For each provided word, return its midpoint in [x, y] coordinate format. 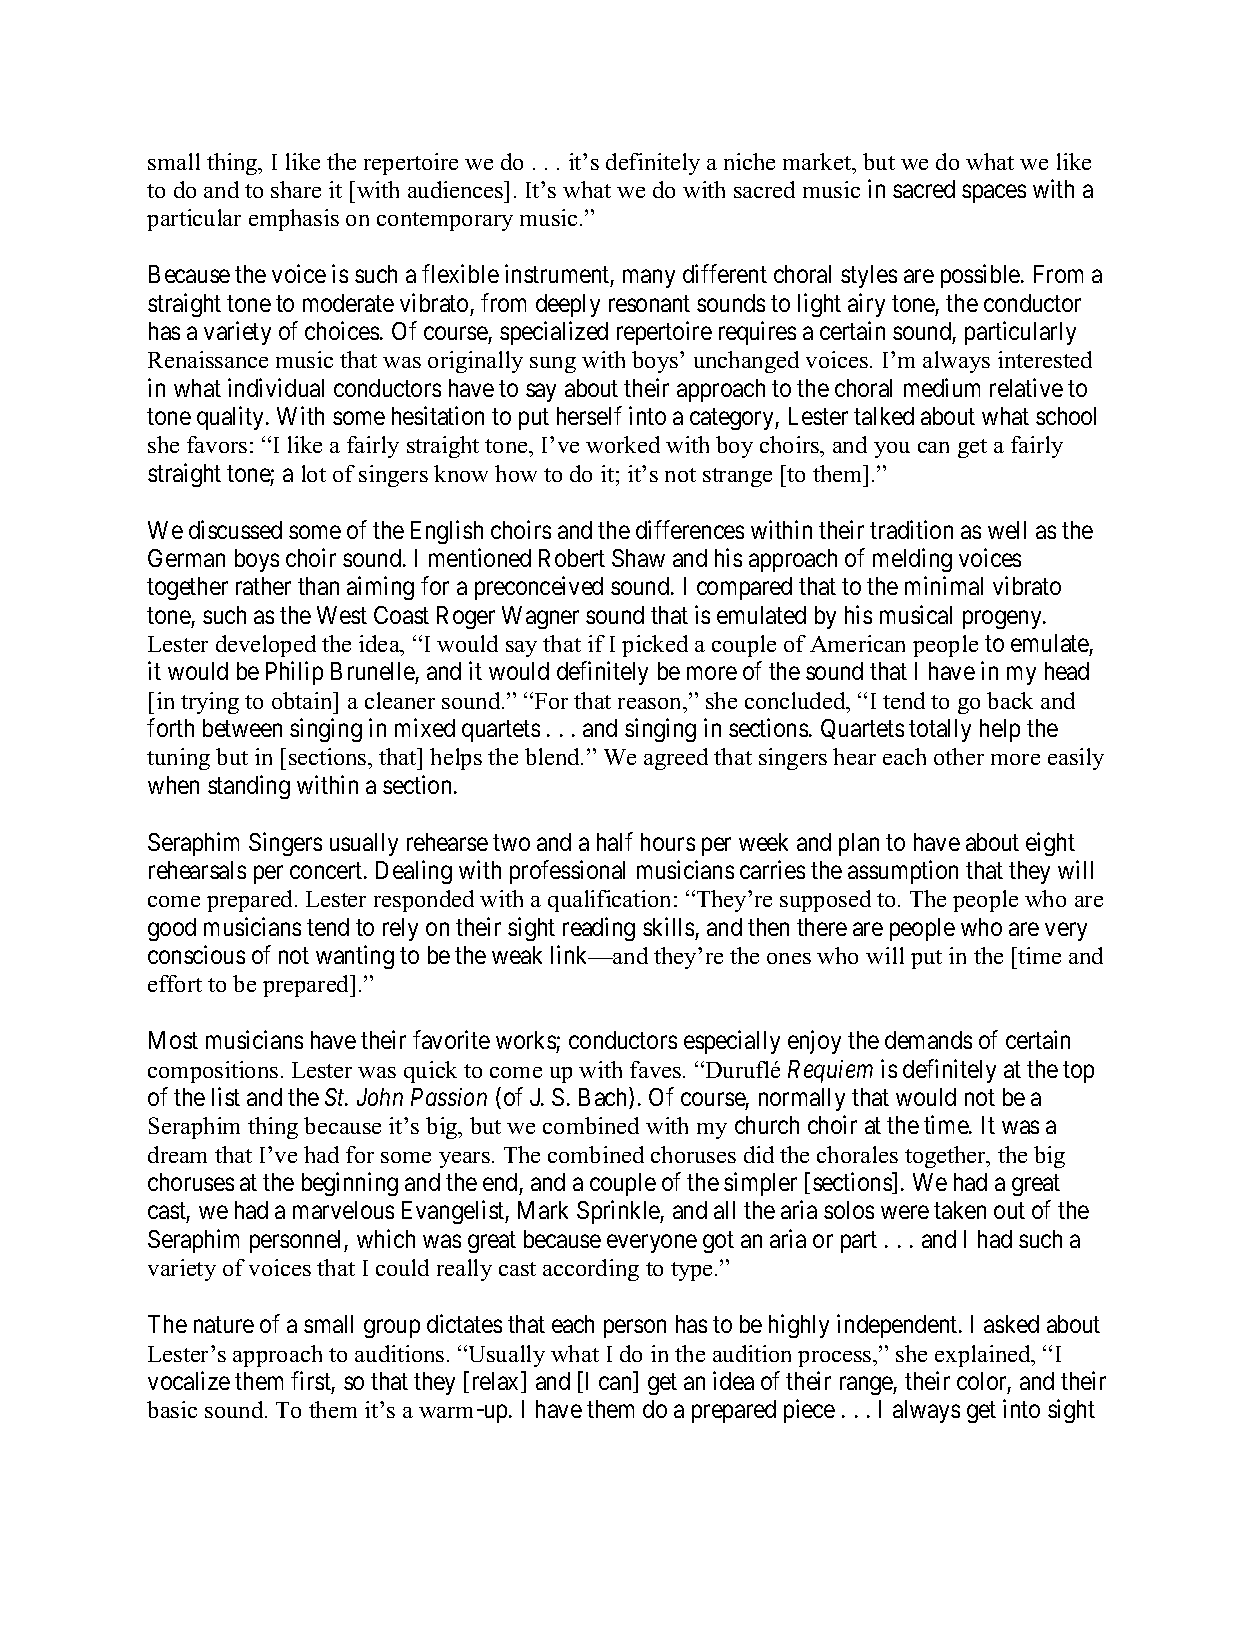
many [649, 279]
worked [623, 444]
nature [224, 1325]
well [1007, 530]
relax [497, 1382]
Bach [604, 1098]
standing [249, 787]
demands [928, 1040]
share [296, 189]
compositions [213, 1072]
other [959, 756]
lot [314, 473]
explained [984, 1356]
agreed [676, 759]
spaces [994, 194]
